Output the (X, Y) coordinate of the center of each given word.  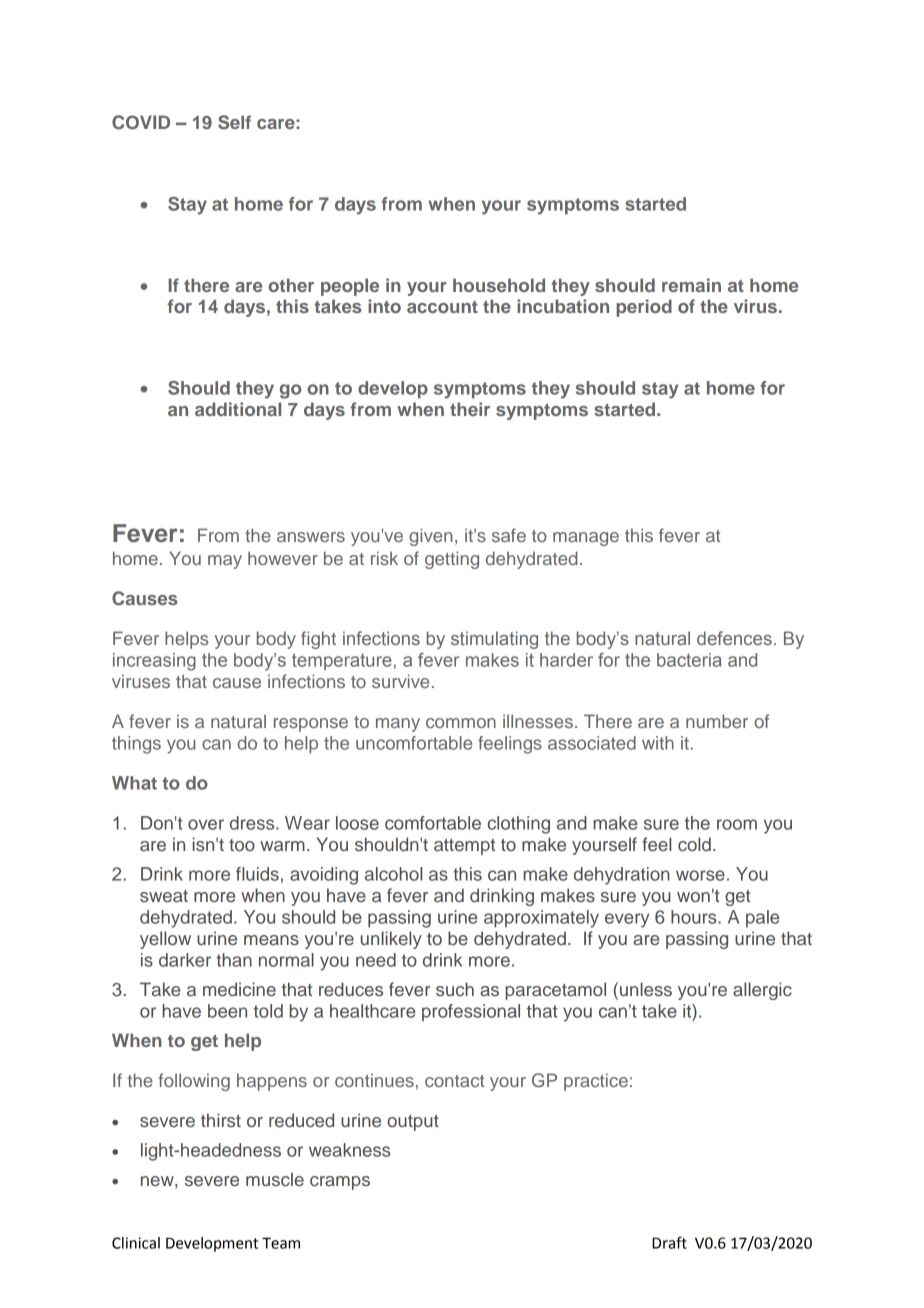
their (470, 409)
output (413, 1123)
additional (238, 409)
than (234, 960)
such (455, 989)
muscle (275, 1179)
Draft (669, 1242)
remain (691, 285)
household (499, 285)
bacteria (689, 660)
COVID (141, 122)
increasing (154, 662)
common (461, 723)
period (644, 308)
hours (695, 917)
